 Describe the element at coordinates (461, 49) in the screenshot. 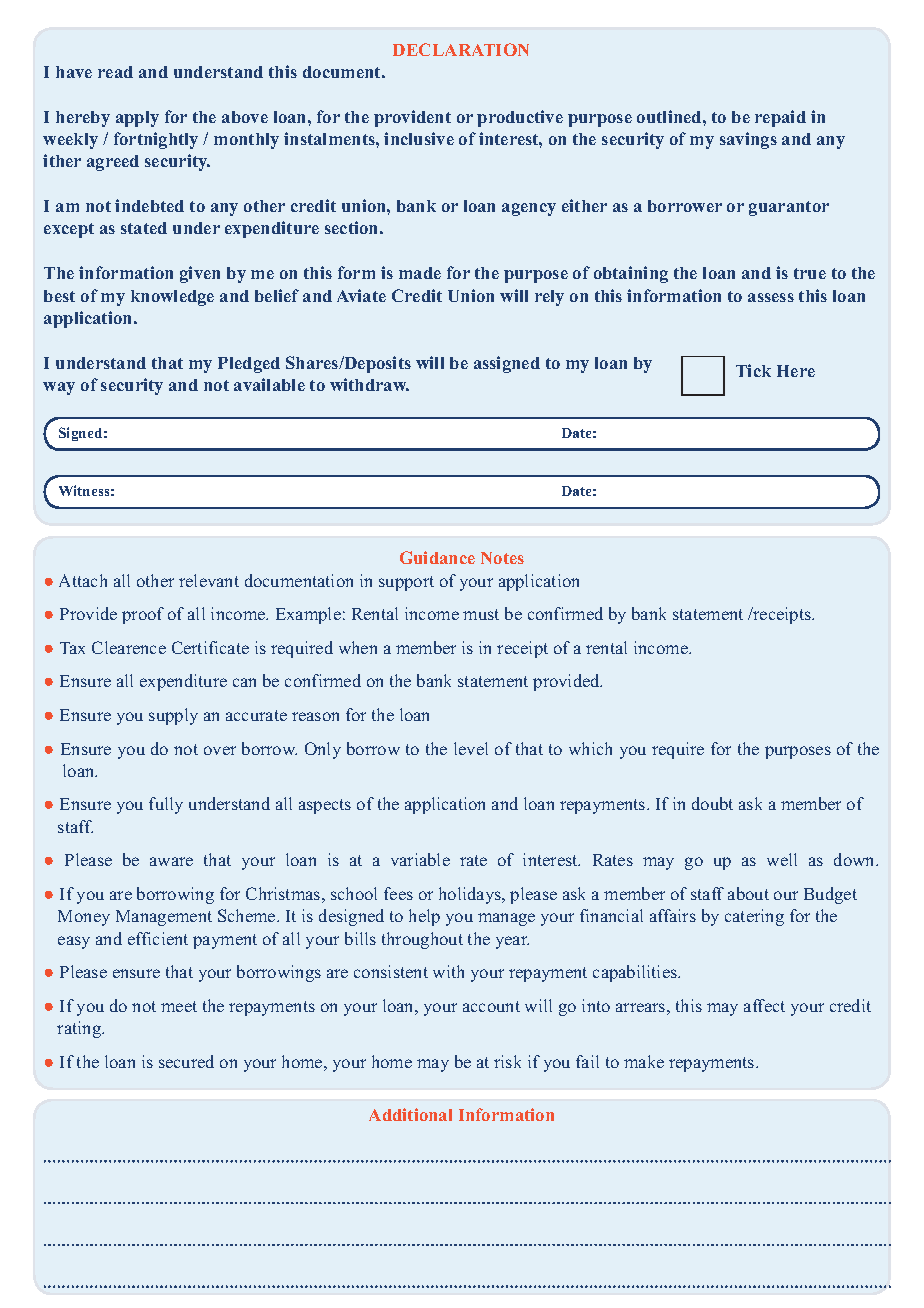

I see `DECLARATION` at that location.
